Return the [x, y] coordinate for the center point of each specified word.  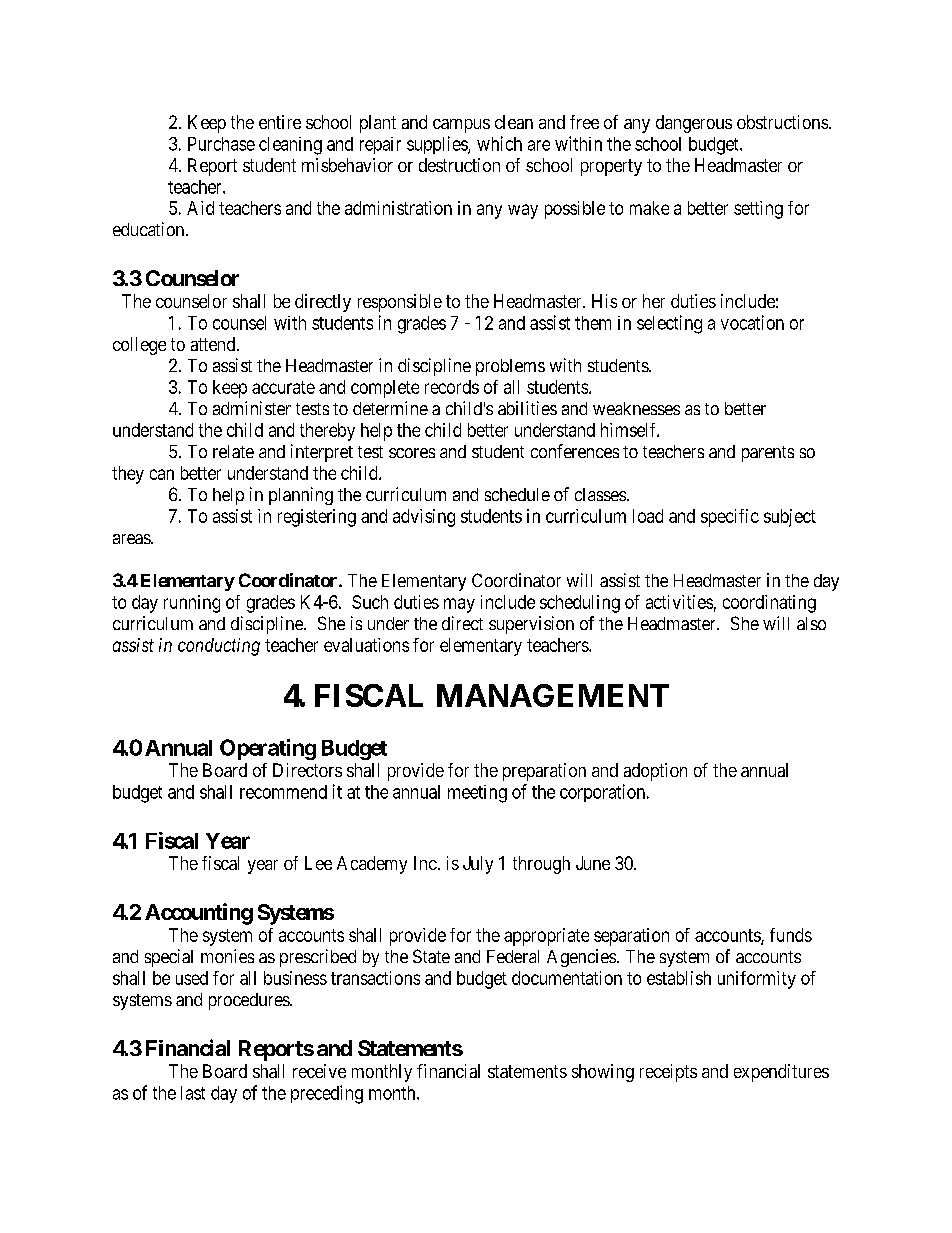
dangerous [694, 124]
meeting [477, 794]
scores [412, 453]
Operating [268, 749]
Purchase [221, 144]
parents [768, 454]
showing [603, 1073]
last [193, 1093]
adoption [655, 772]
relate [233, 451]
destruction [459, 165]
